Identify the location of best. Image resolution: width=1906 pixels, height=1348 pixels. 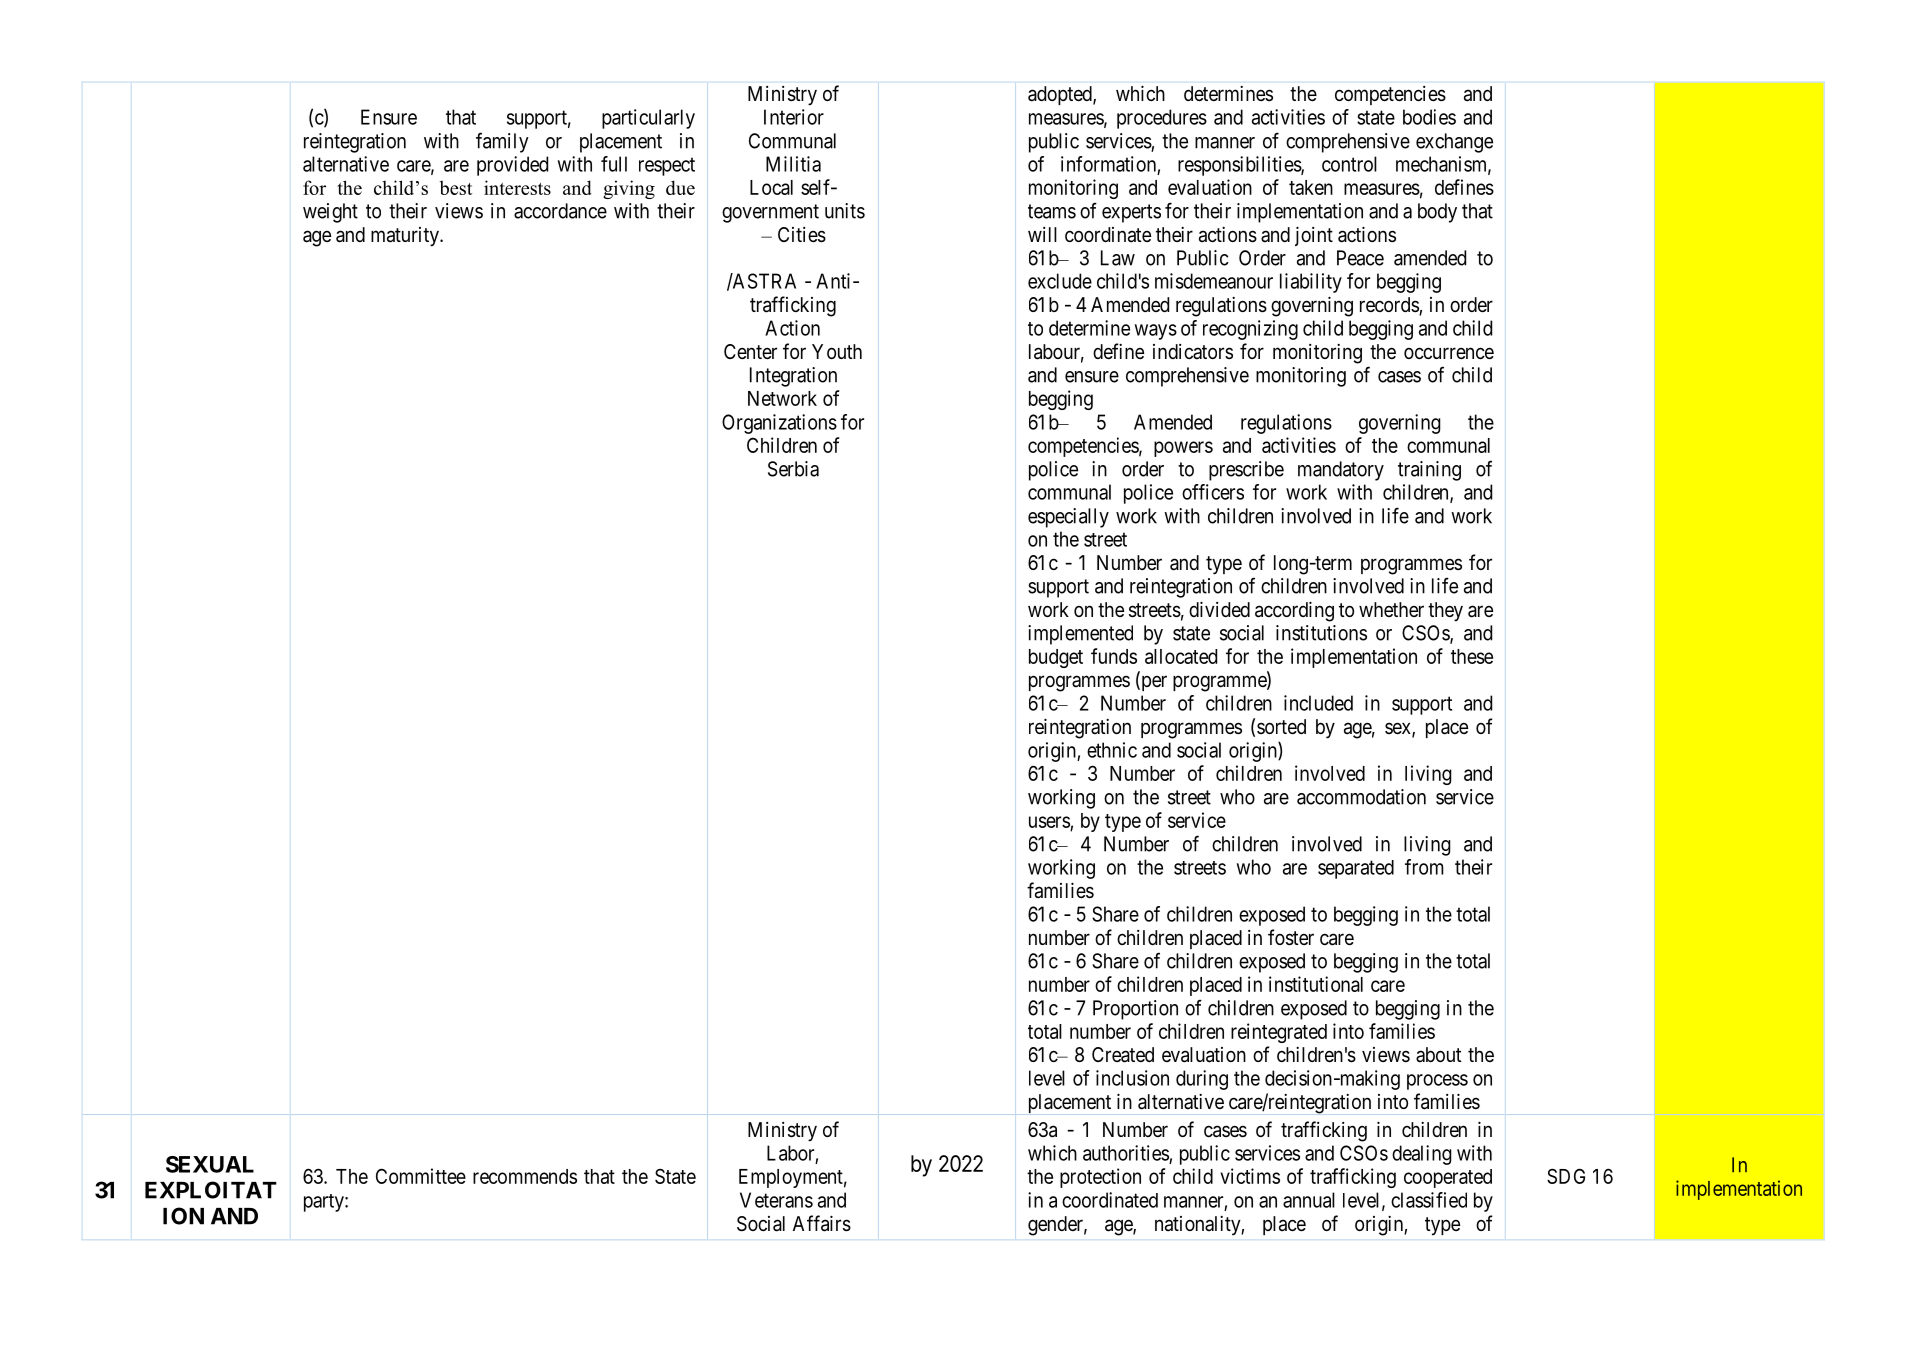
(455, 187).
